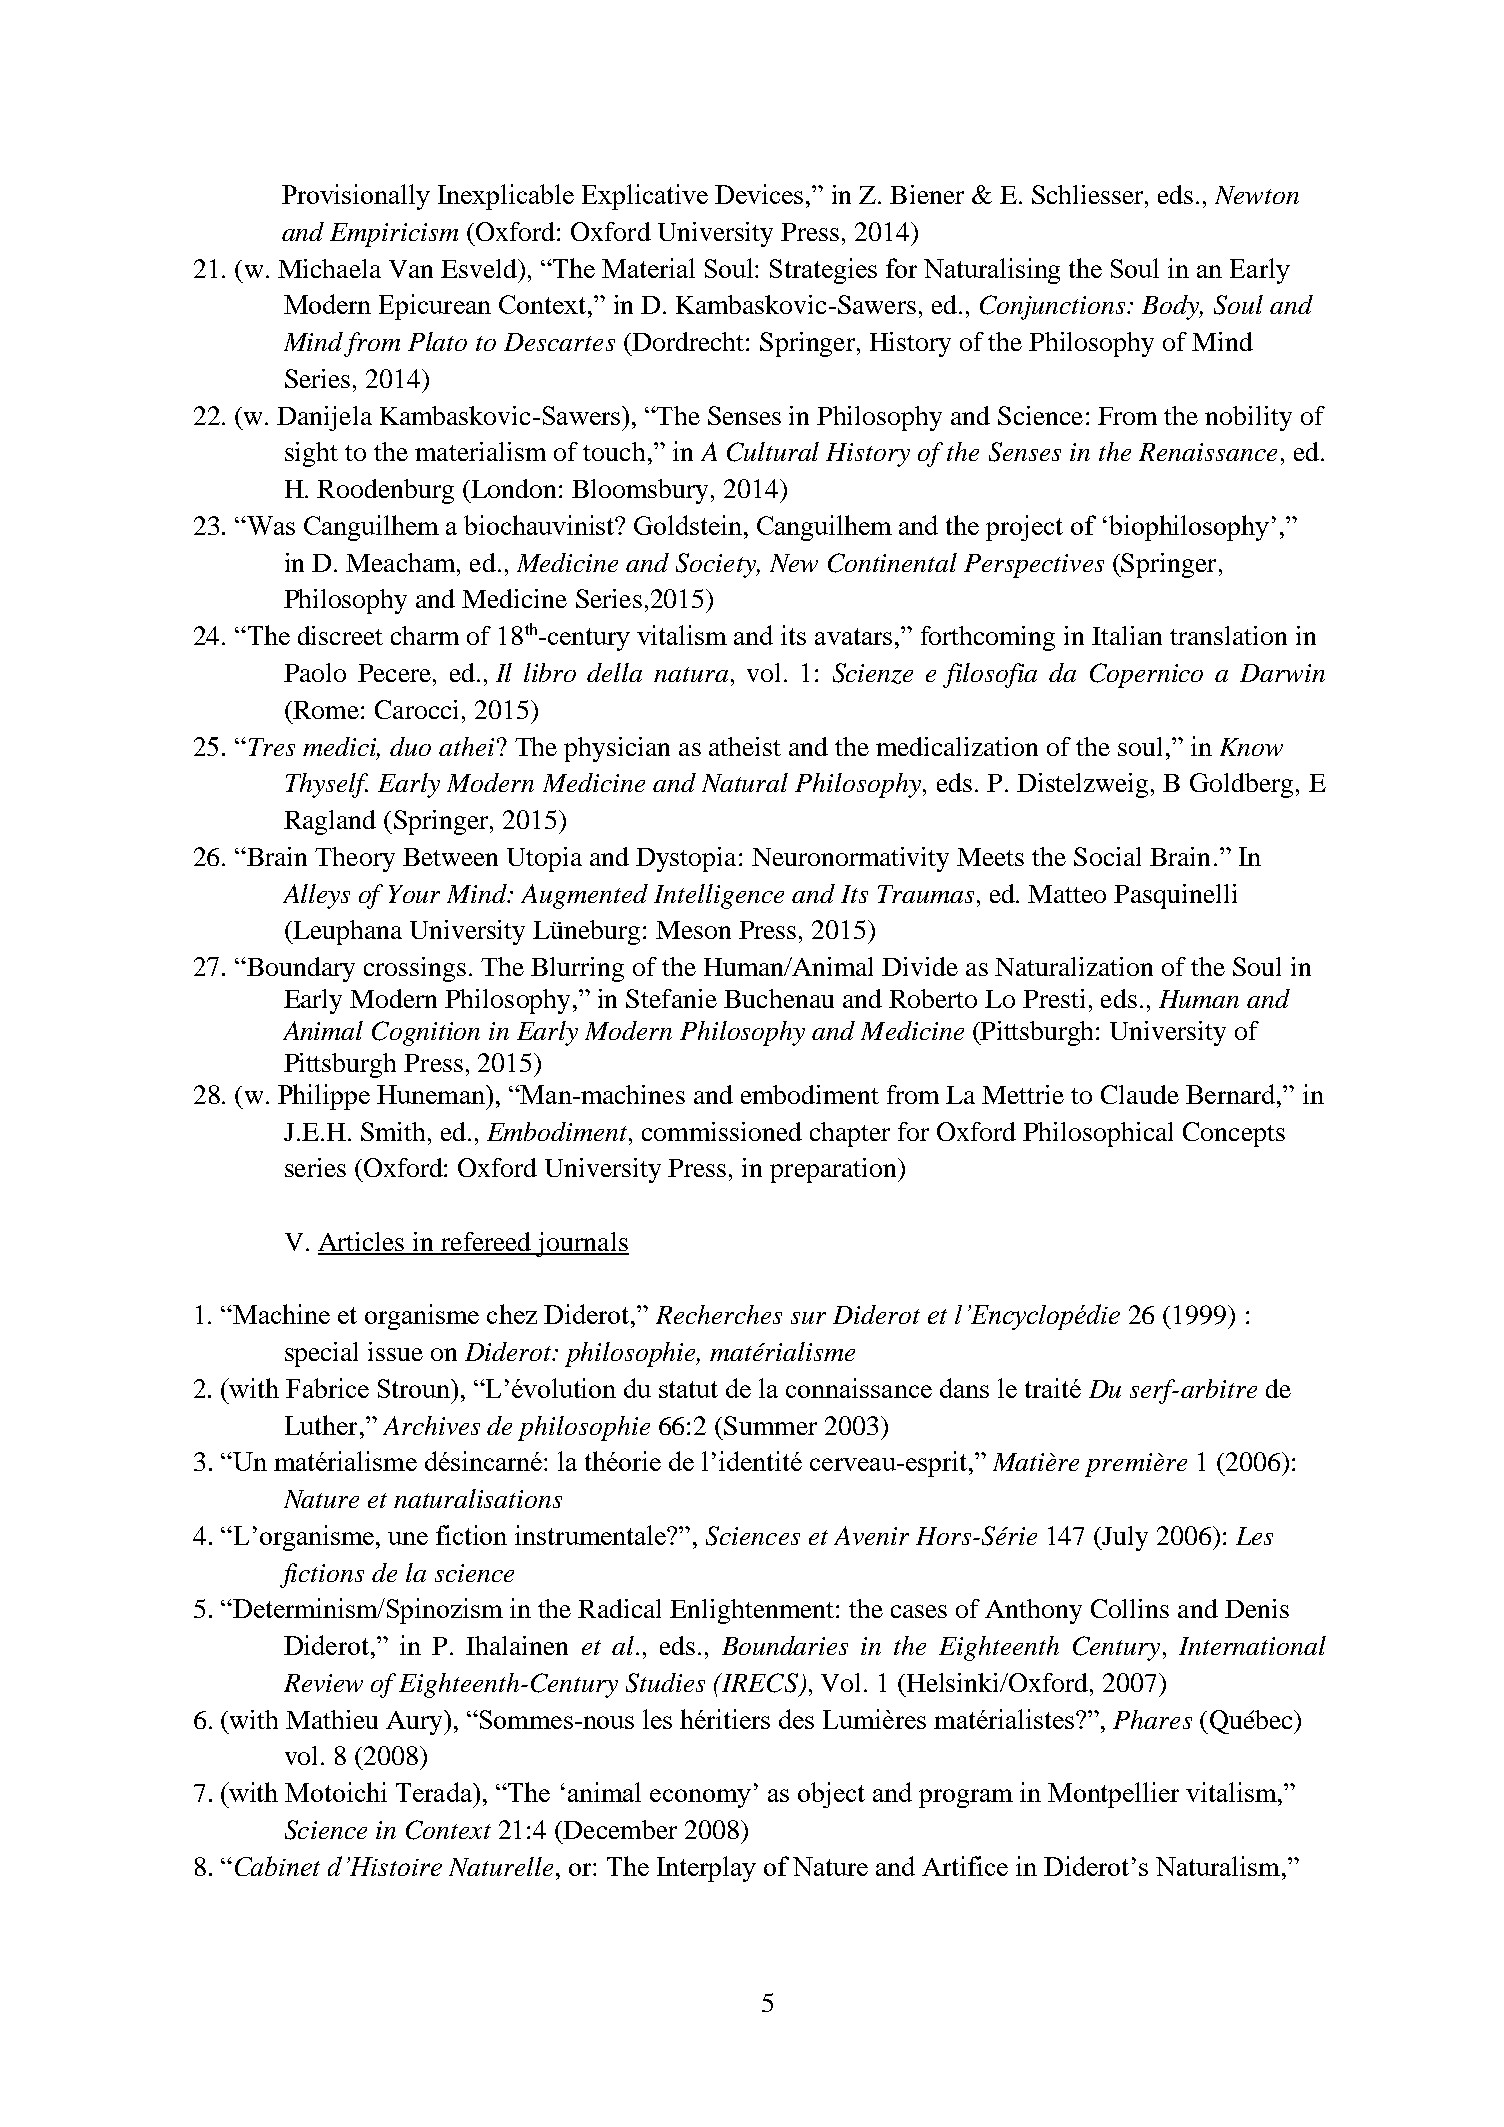  Describe the element at coordinates (823, 271) in the screenshot. I see `Strategies` at that location.
